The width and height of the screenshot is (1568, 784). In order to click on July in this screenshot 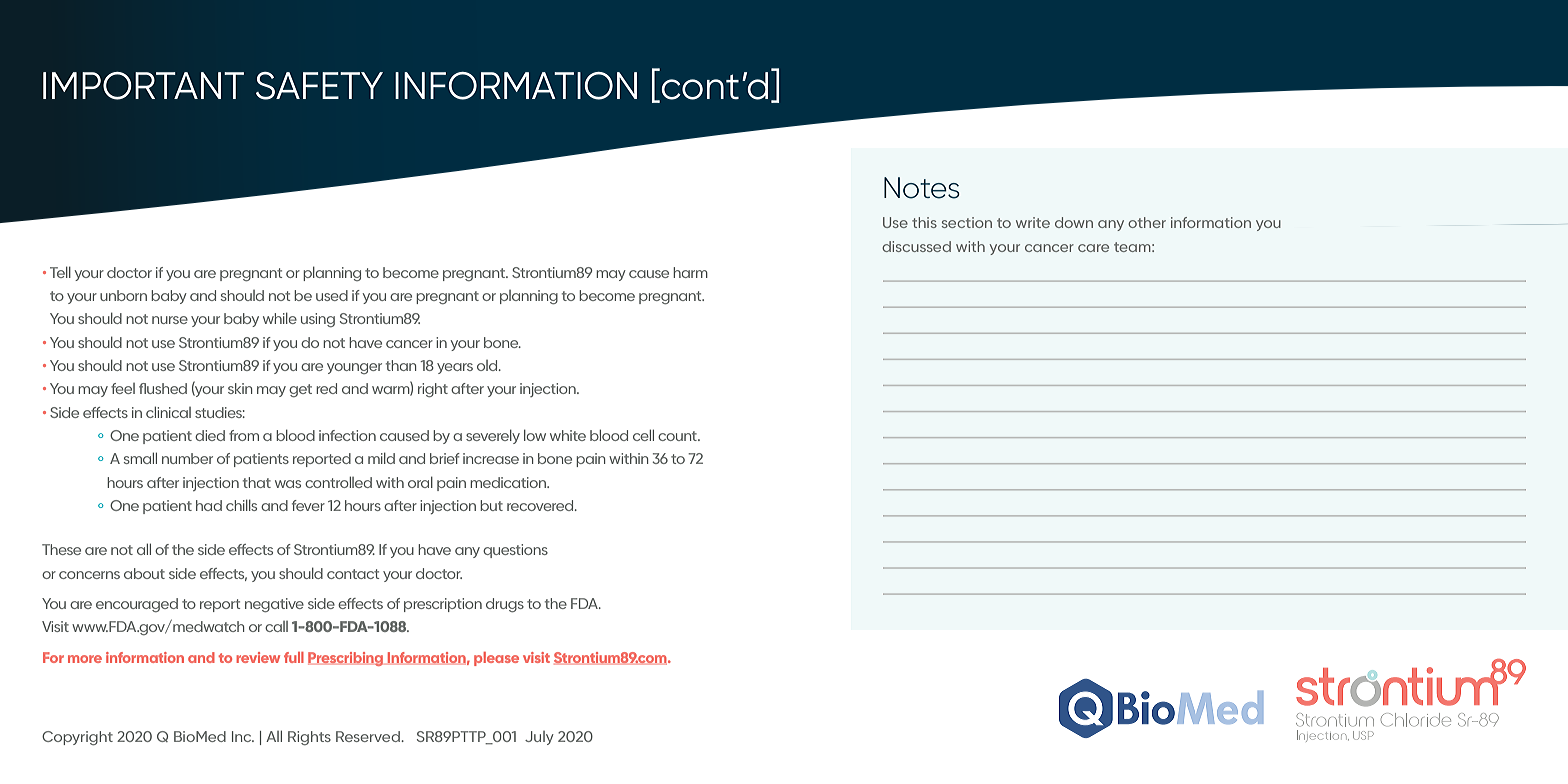, I will do `click(539, 738)`.
